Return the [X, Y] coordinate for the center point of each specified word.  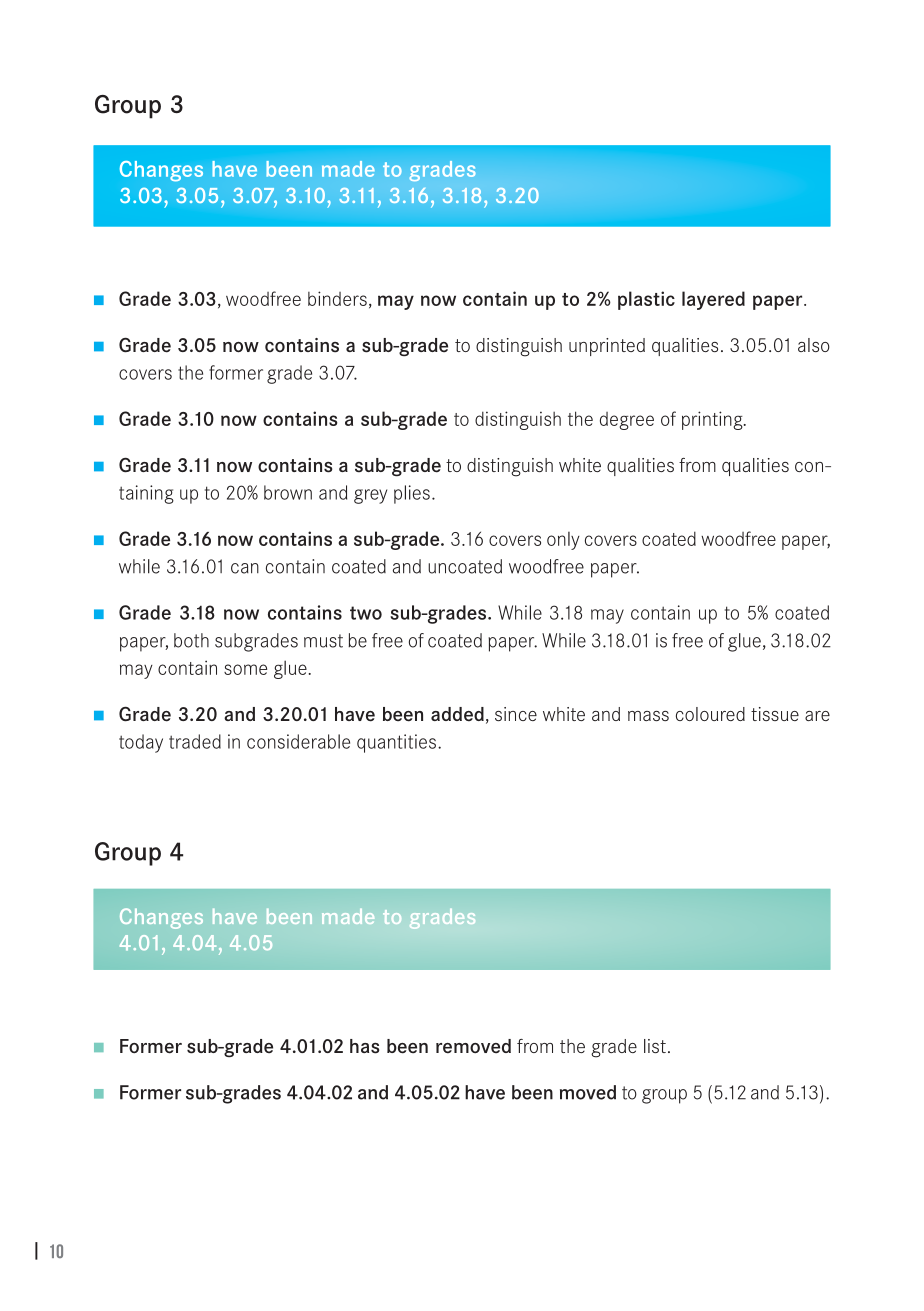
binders [337, 298]
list [655, 1046]
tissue [775, 714]
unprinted [607, 347]
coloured [710, 714]
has [364, 1046]
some [245, 669]
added [457, 714]
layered [713, 300]
